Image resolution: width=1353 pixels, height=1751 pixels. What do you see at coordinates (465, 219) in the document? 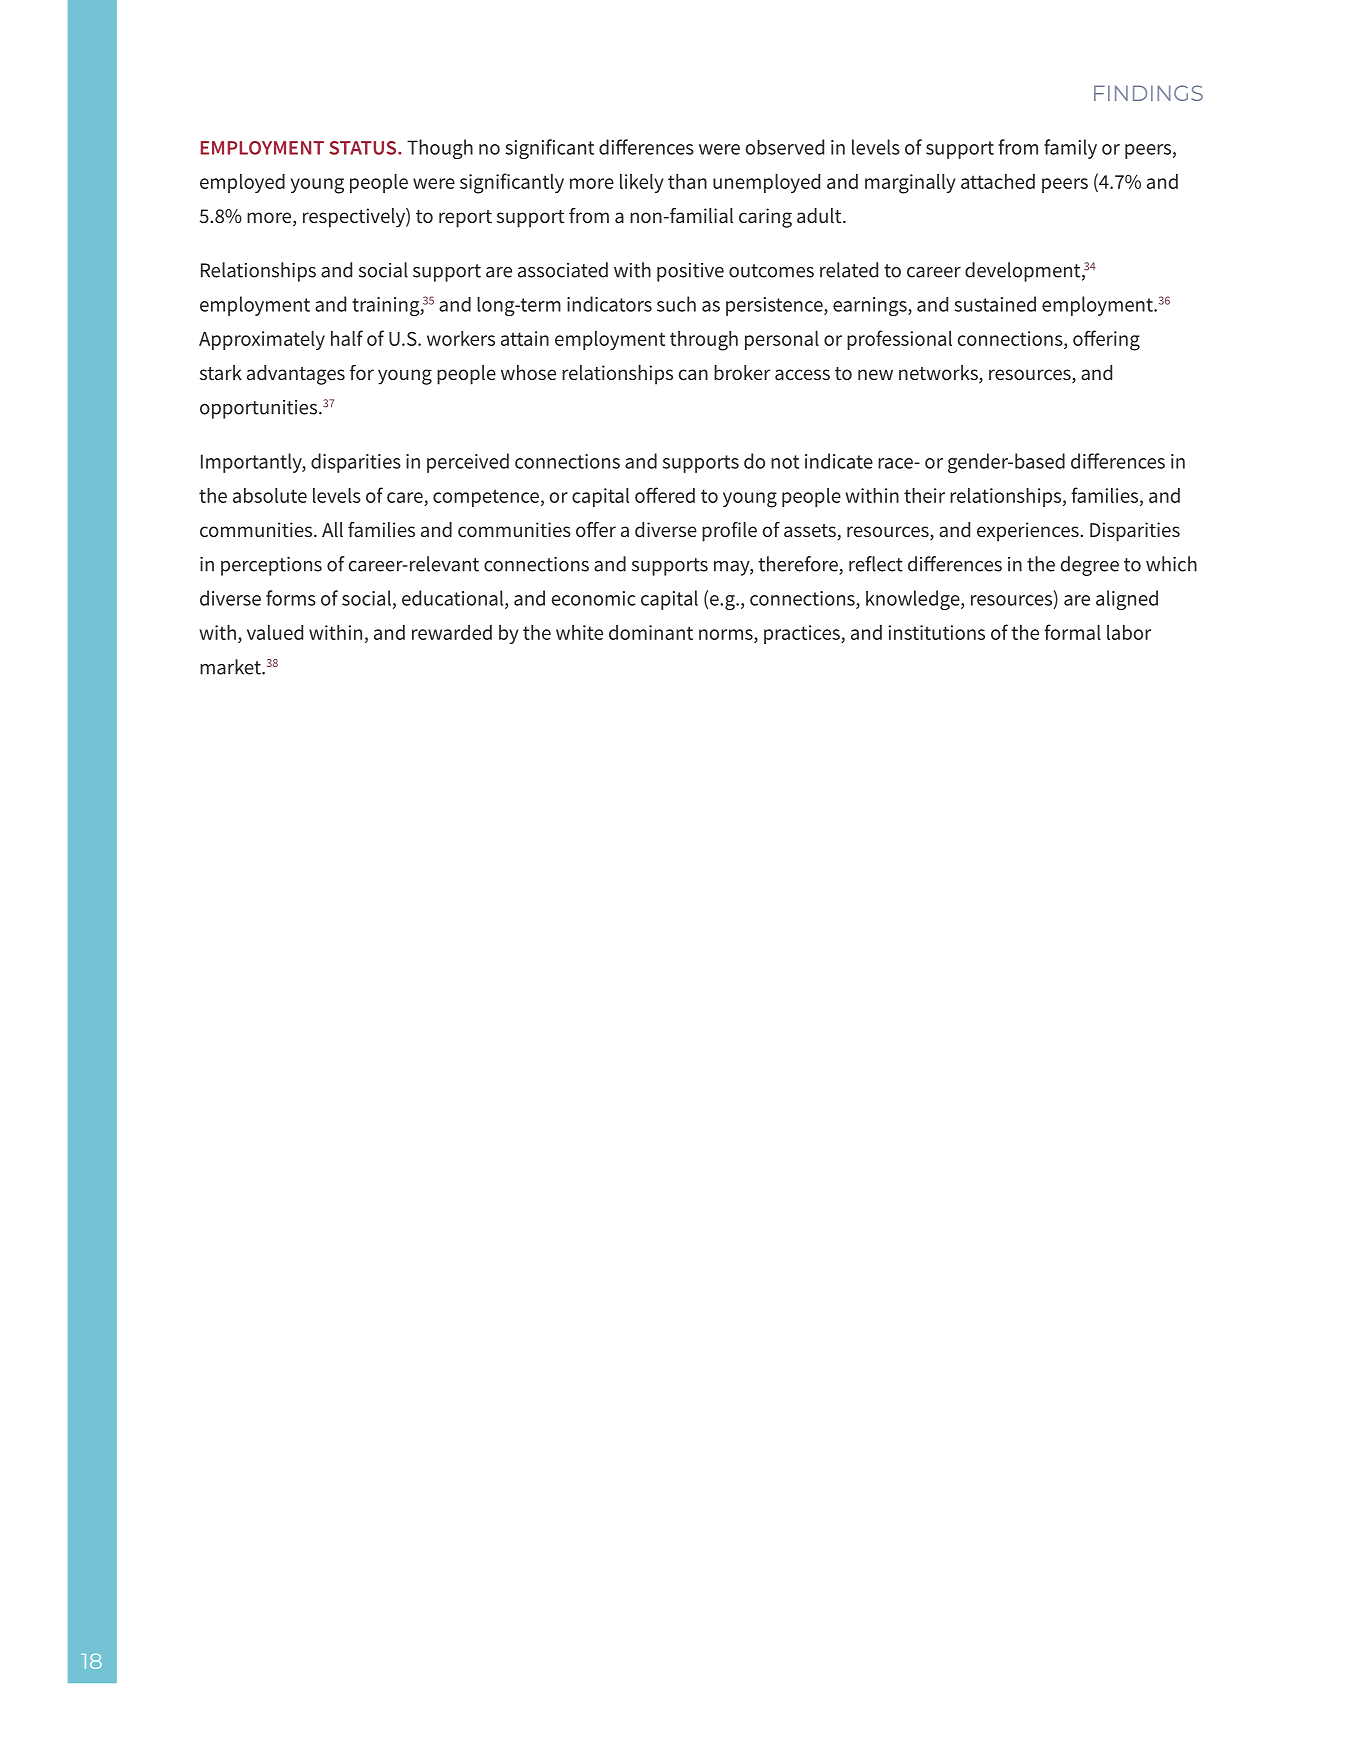
I see `report` at bounding box center [465, 219].
